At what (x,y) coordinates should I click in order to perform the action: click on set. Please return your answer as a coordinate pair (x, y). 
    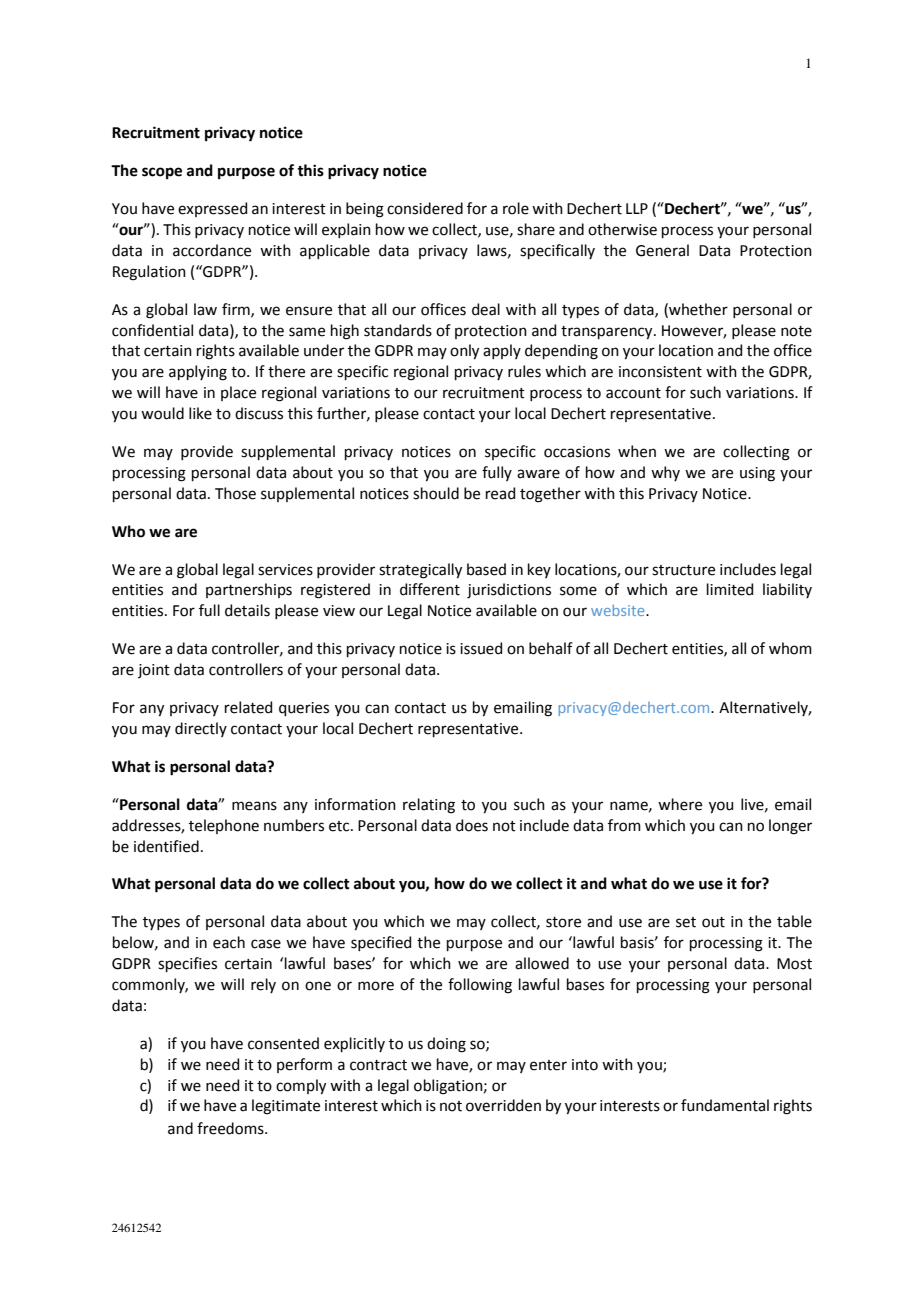
    Looking at the image, I should click on (686, 922).
